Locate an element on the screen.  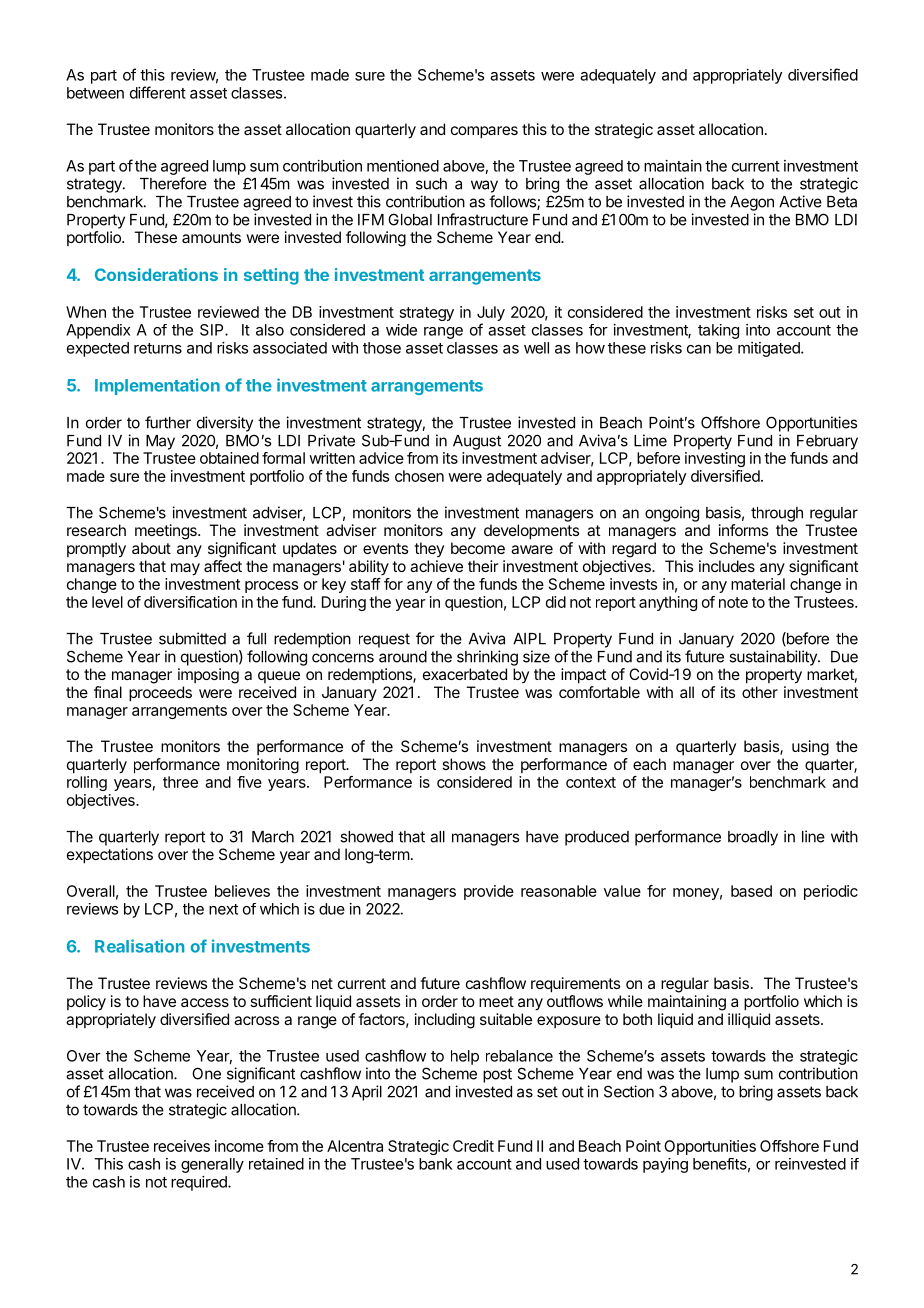
Credit is located at coordinates (473, 1146).
